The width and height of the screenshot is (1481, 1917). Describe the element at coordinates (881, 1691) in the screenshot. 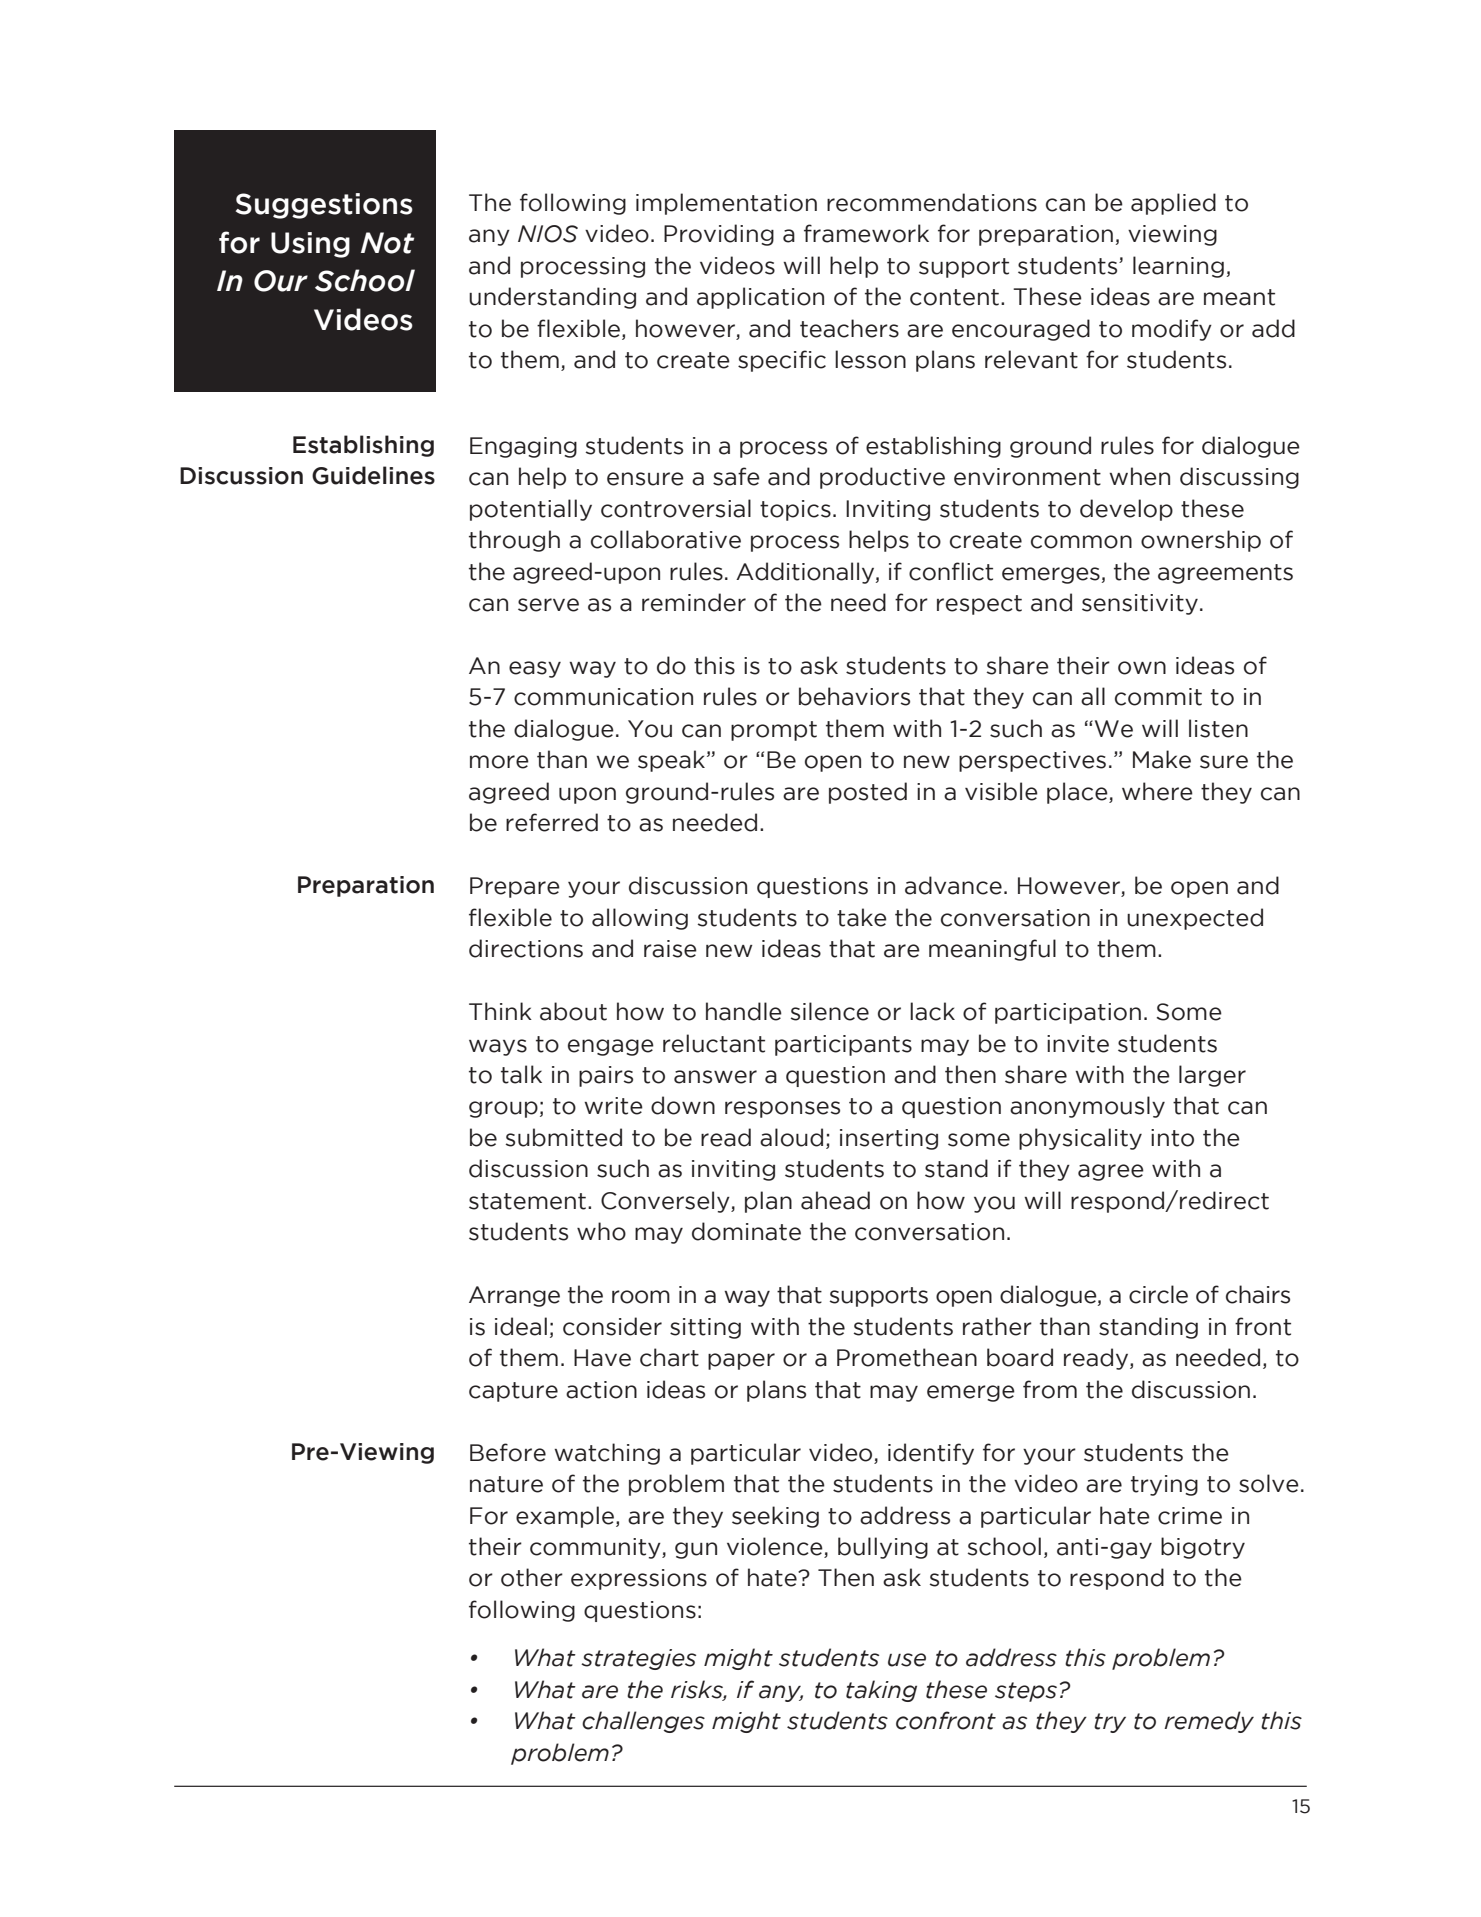

I see `taking` at that location.
